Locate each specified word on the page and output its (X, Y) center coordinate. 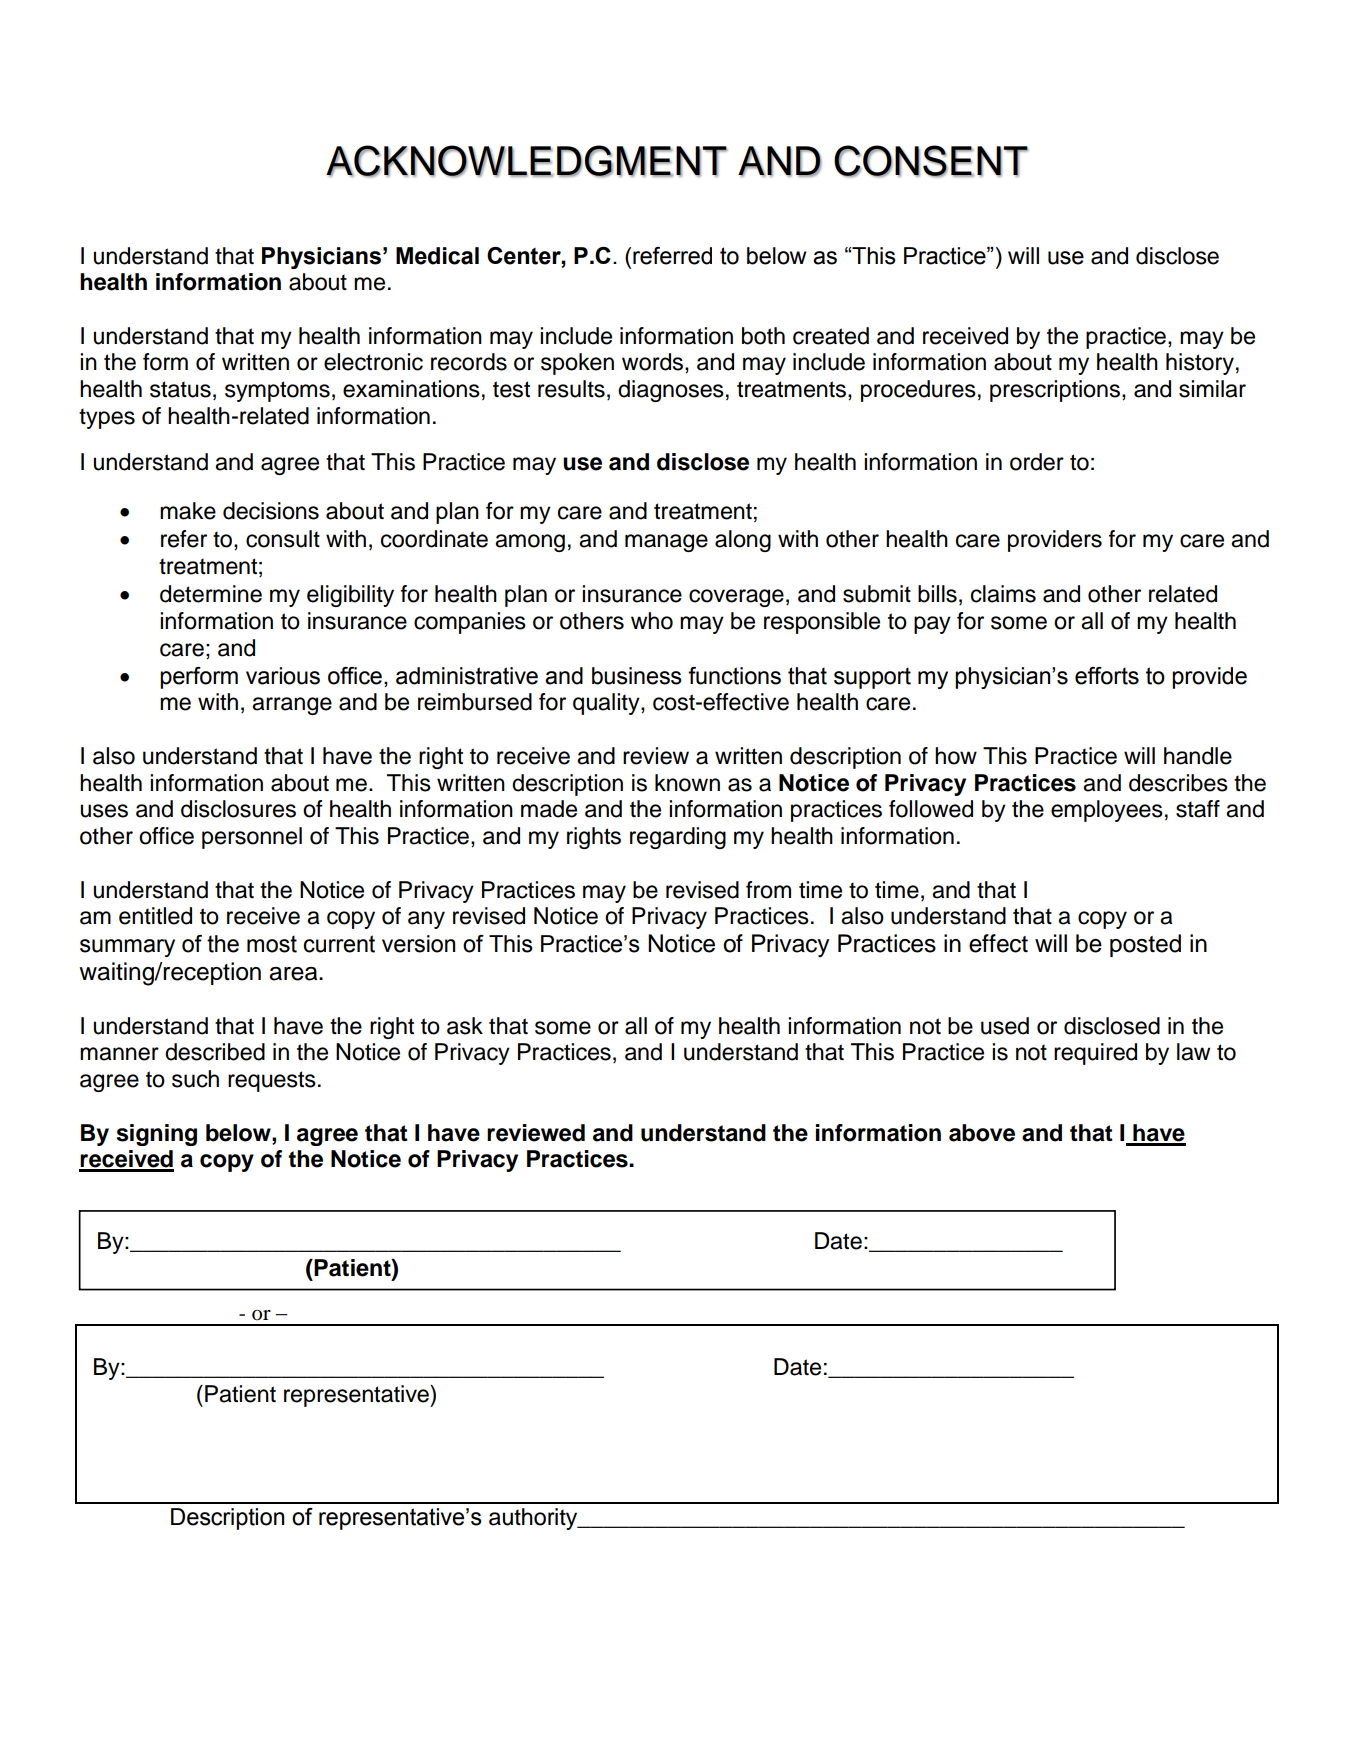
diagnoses (671, 391)
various (283, 676)
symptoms (277, 391)
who (652, 621)
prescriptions (1056, 391)
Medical (437, 256)
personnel (252, 838)
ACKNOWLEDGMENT (526, 161)
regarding (678, 838)
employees (1107, 811)
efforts (1107, 676)
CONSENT (931, 161)
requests (272, 1081)
